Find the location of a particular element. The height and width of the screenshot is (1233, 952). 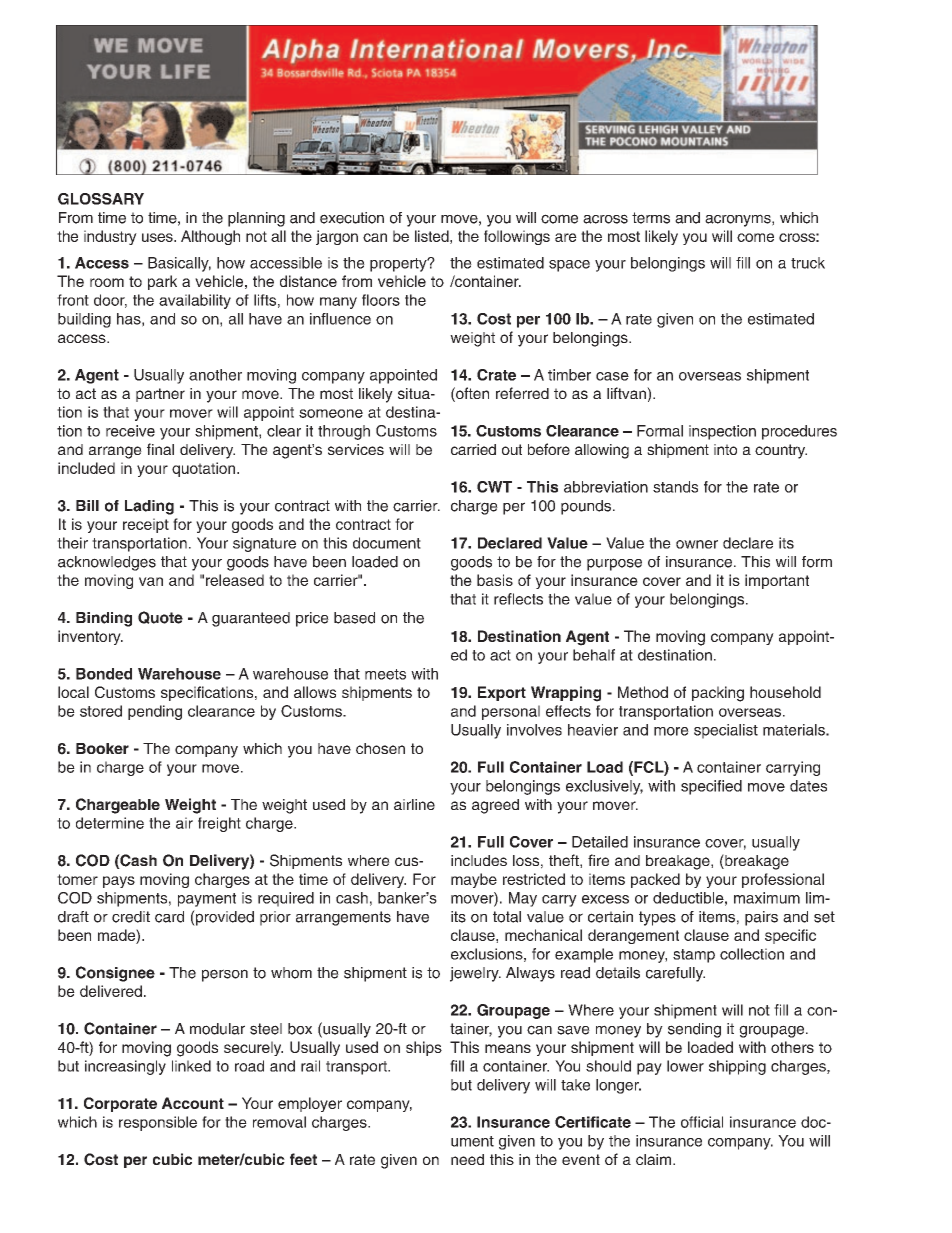

maybe is located at coordinates (474, 880).
